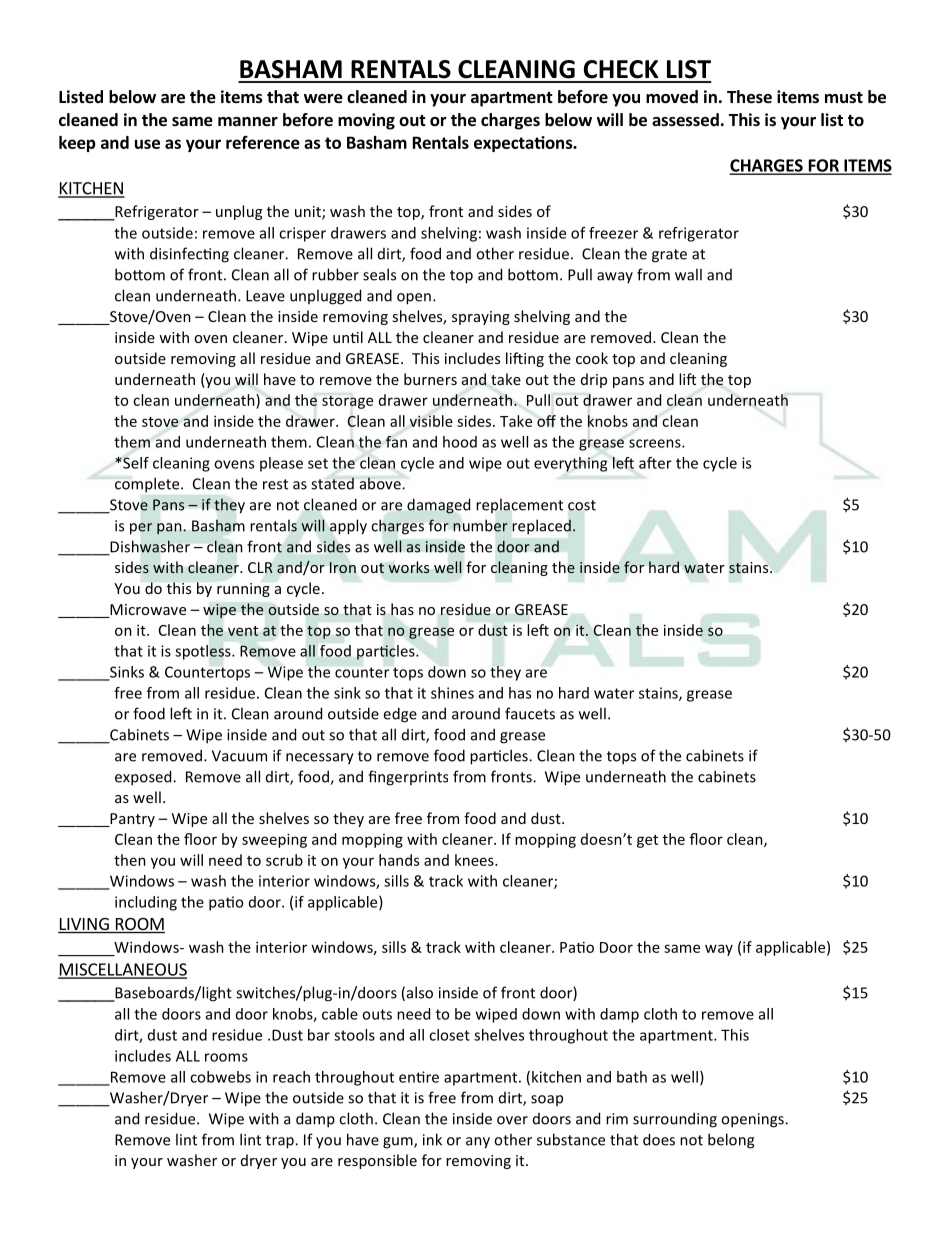 Image resolution: width=952 pixels, height=1233 pixels. Describe the element at coordinates (144, 778) in the image. I see `exposed` at that location.
